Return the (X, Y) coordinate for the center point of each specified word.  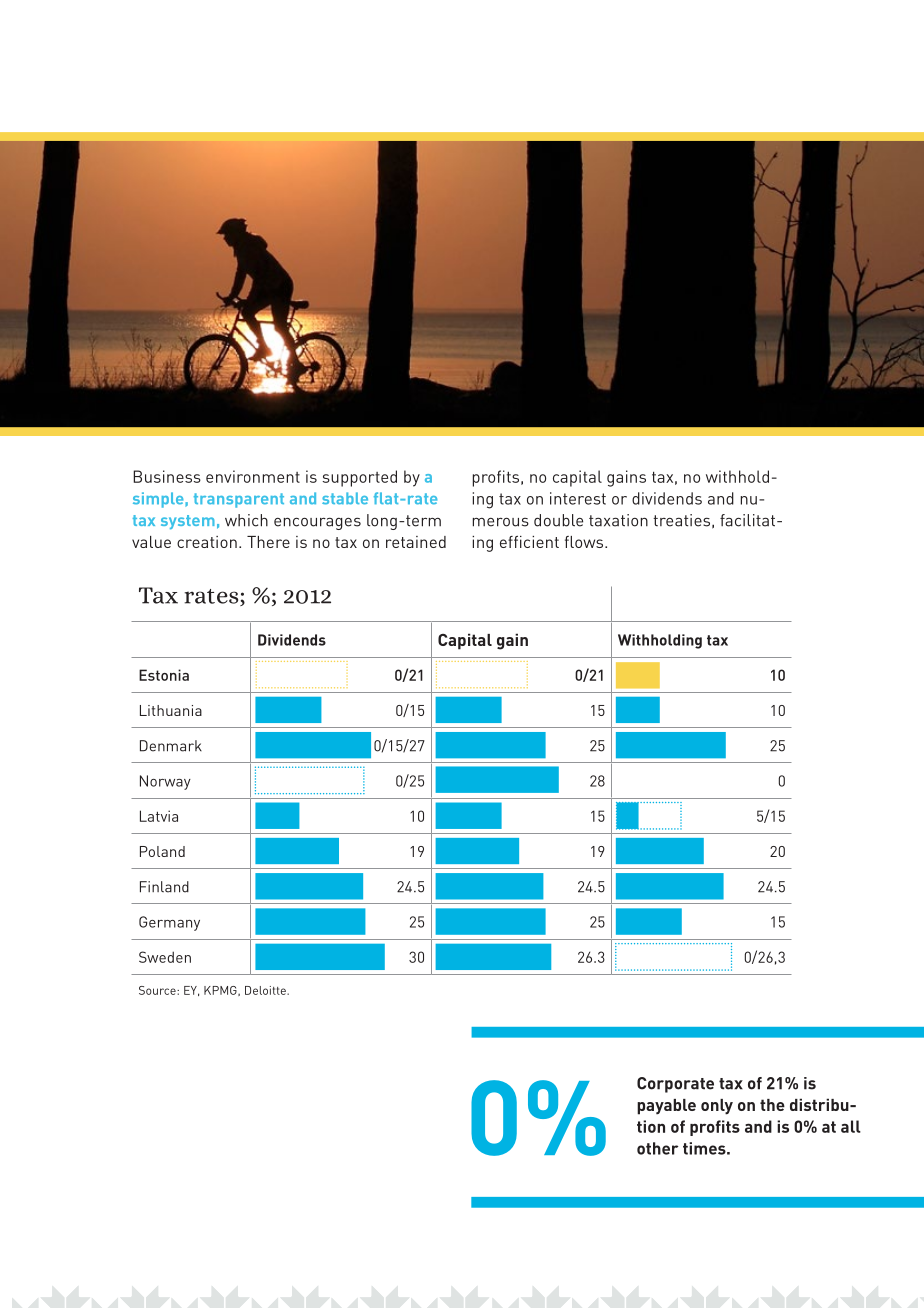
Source (158, 990)
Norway (165, 782)
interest (578, 498)
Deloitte (266, 990)
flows (585, 542)
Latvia (159, 816)
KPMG (221, 991)
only (717, 1107)
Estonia (164, 675)
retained (416, 542)
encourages (317, 523)
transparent (239, 500)
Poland (162, 851)
